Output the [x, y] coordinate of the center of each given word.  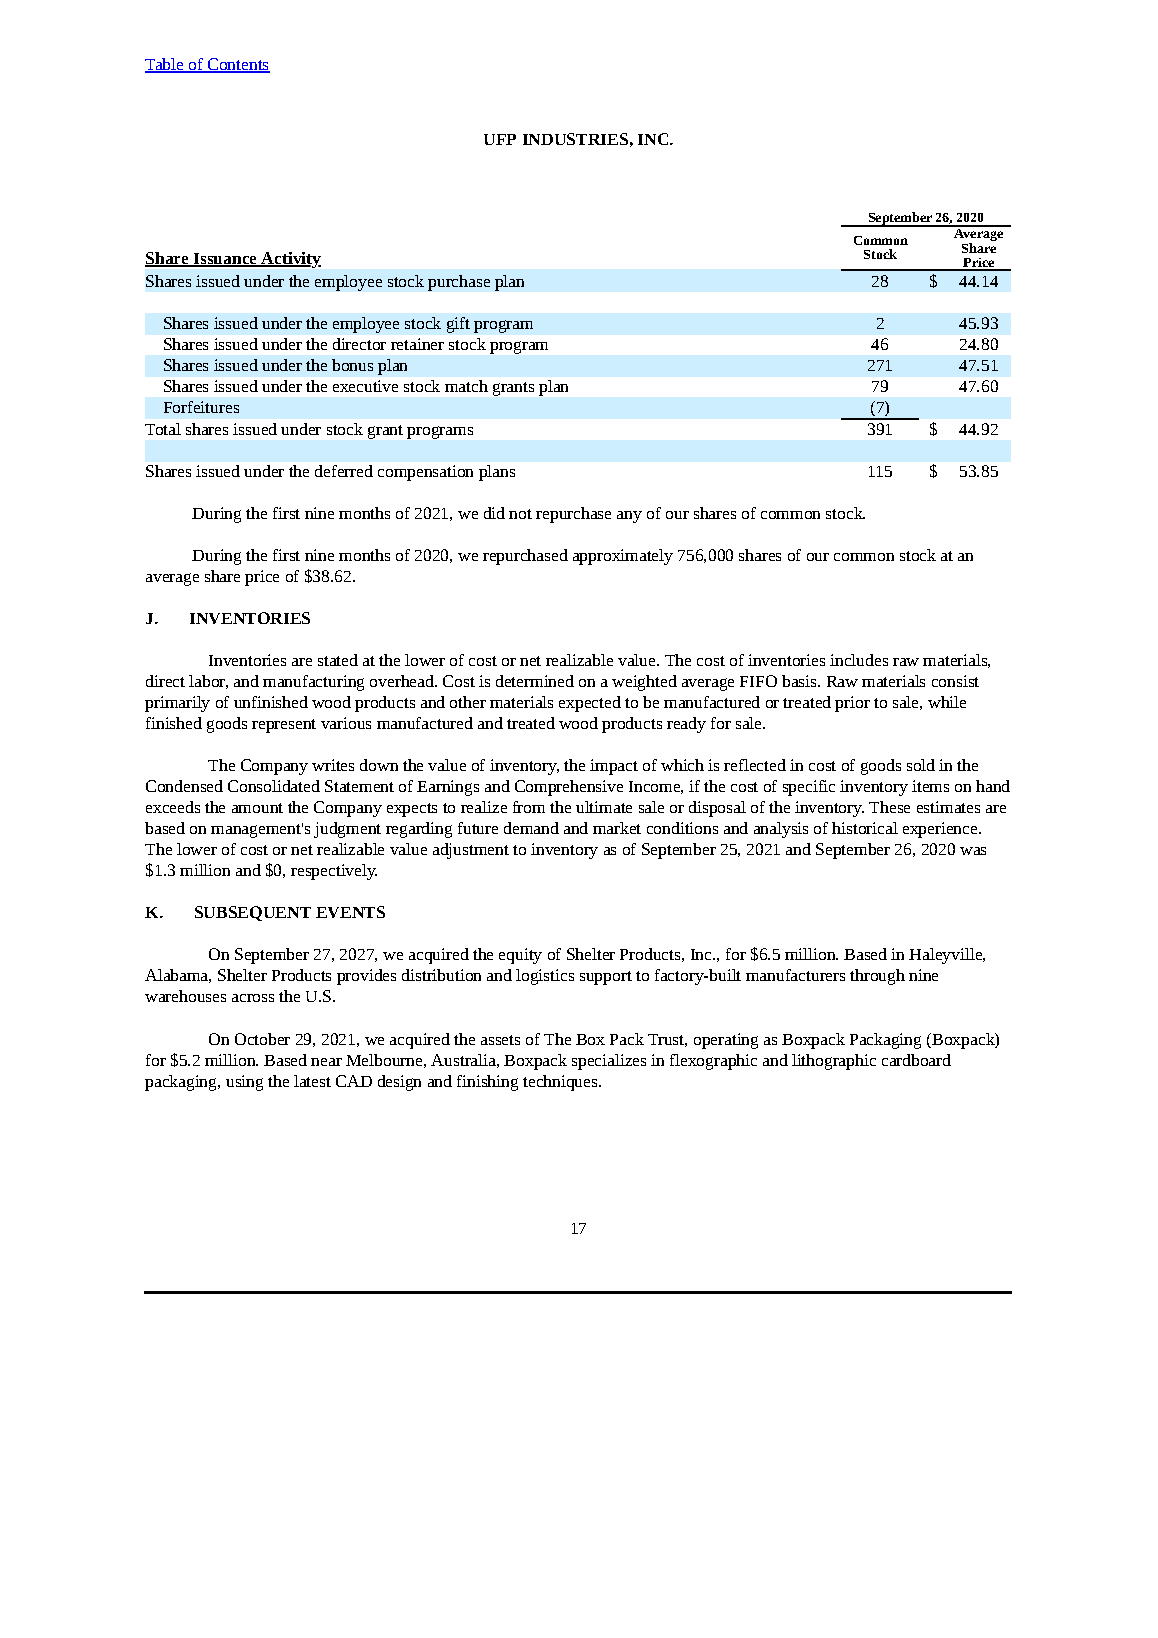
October [262, 1039]
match [466, 386]
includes [859, 660]
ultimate [604, 807]
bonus [352, 365]
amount [257, 808]
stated [338, 660]
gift [458, 325]
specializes [609, 1062]
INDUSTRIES [575, 139]
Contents [237, 65]
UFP [500, 139]
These [889, 807]
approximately [623, 557]
